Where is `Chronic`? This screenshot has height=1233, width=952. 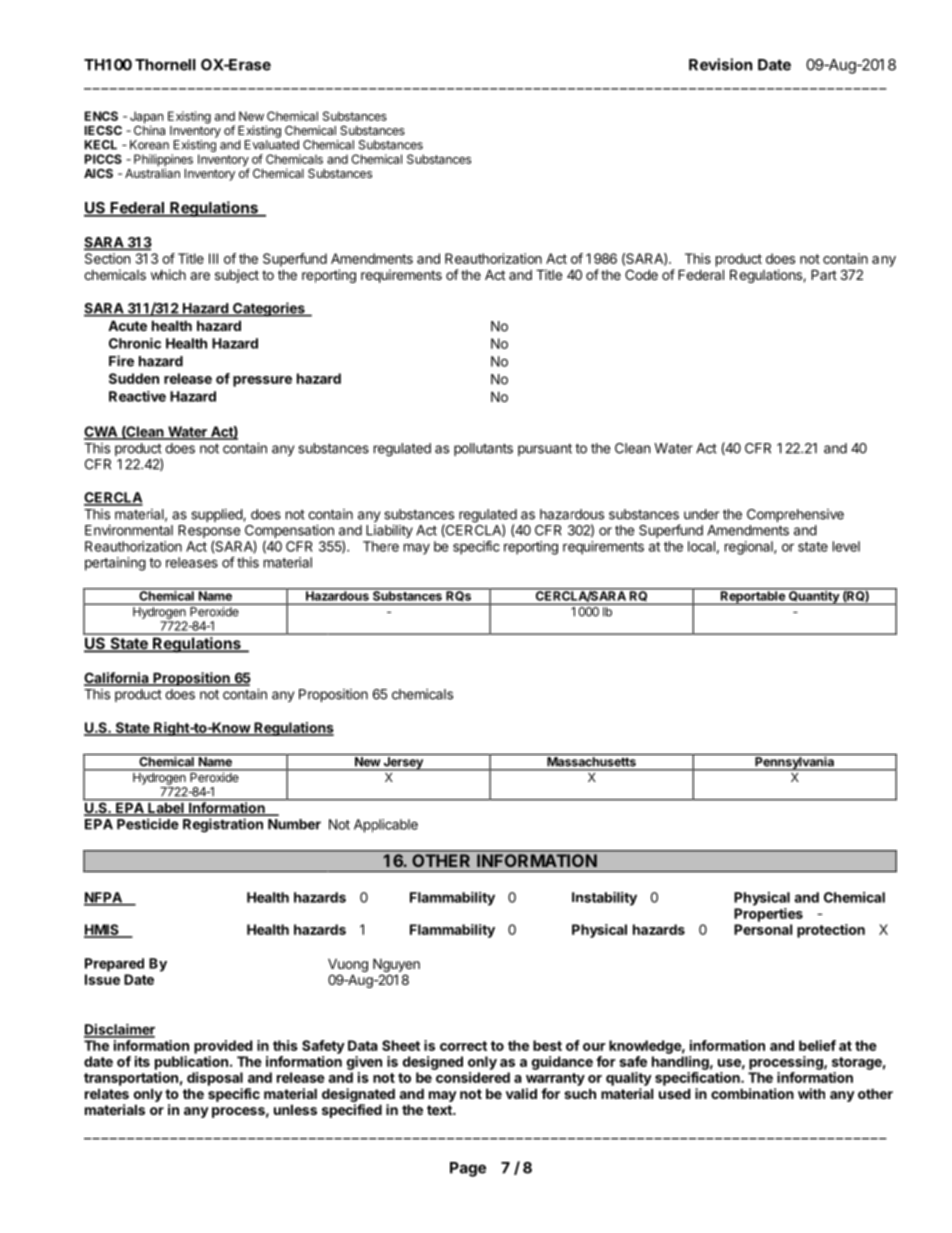
Chronic is located at coordinates (135, 343).
